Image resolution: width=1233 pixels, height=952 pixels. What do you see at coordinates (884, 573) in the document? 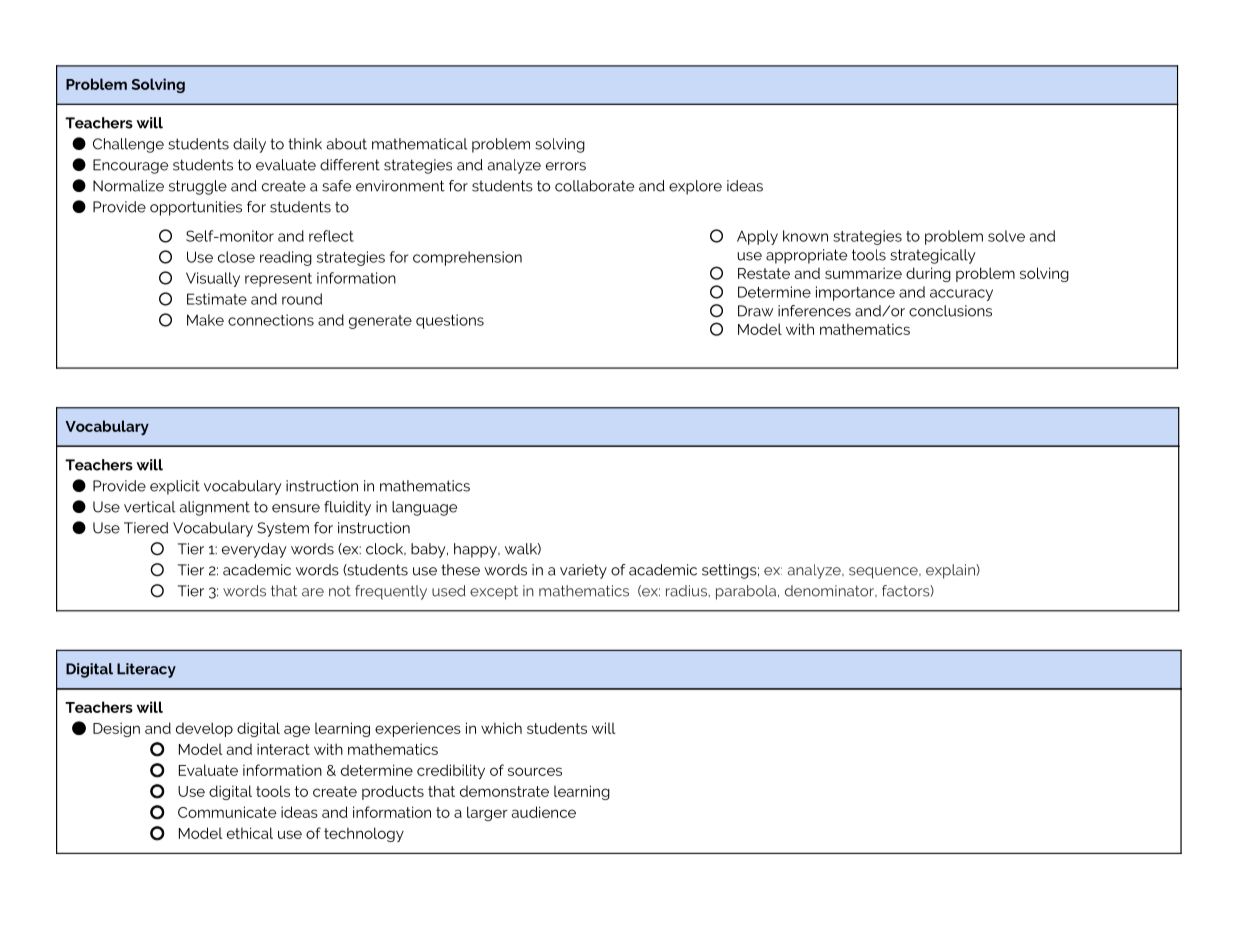
I see `sequence` at bounding box center [884, 573].
